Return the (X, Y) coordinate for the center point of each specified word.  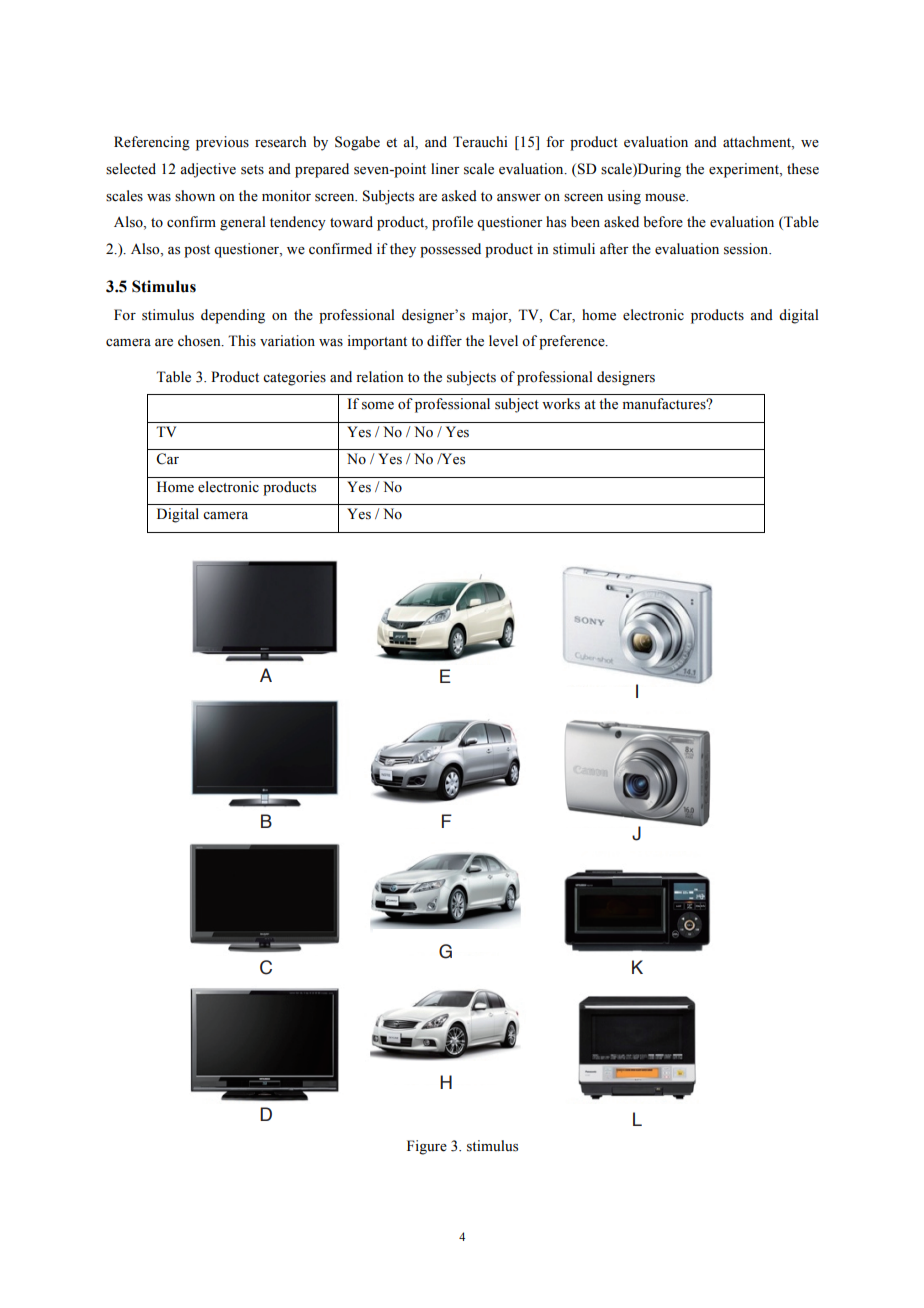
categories (294, 378)
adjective (208, 170)
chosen (200, 341)
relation (380, 377)
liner (445, 169)
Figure (427, 1147)
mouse (666, 198)
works (561, 404)
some (378, 406)
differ (444, 341)
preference (573, 342)
